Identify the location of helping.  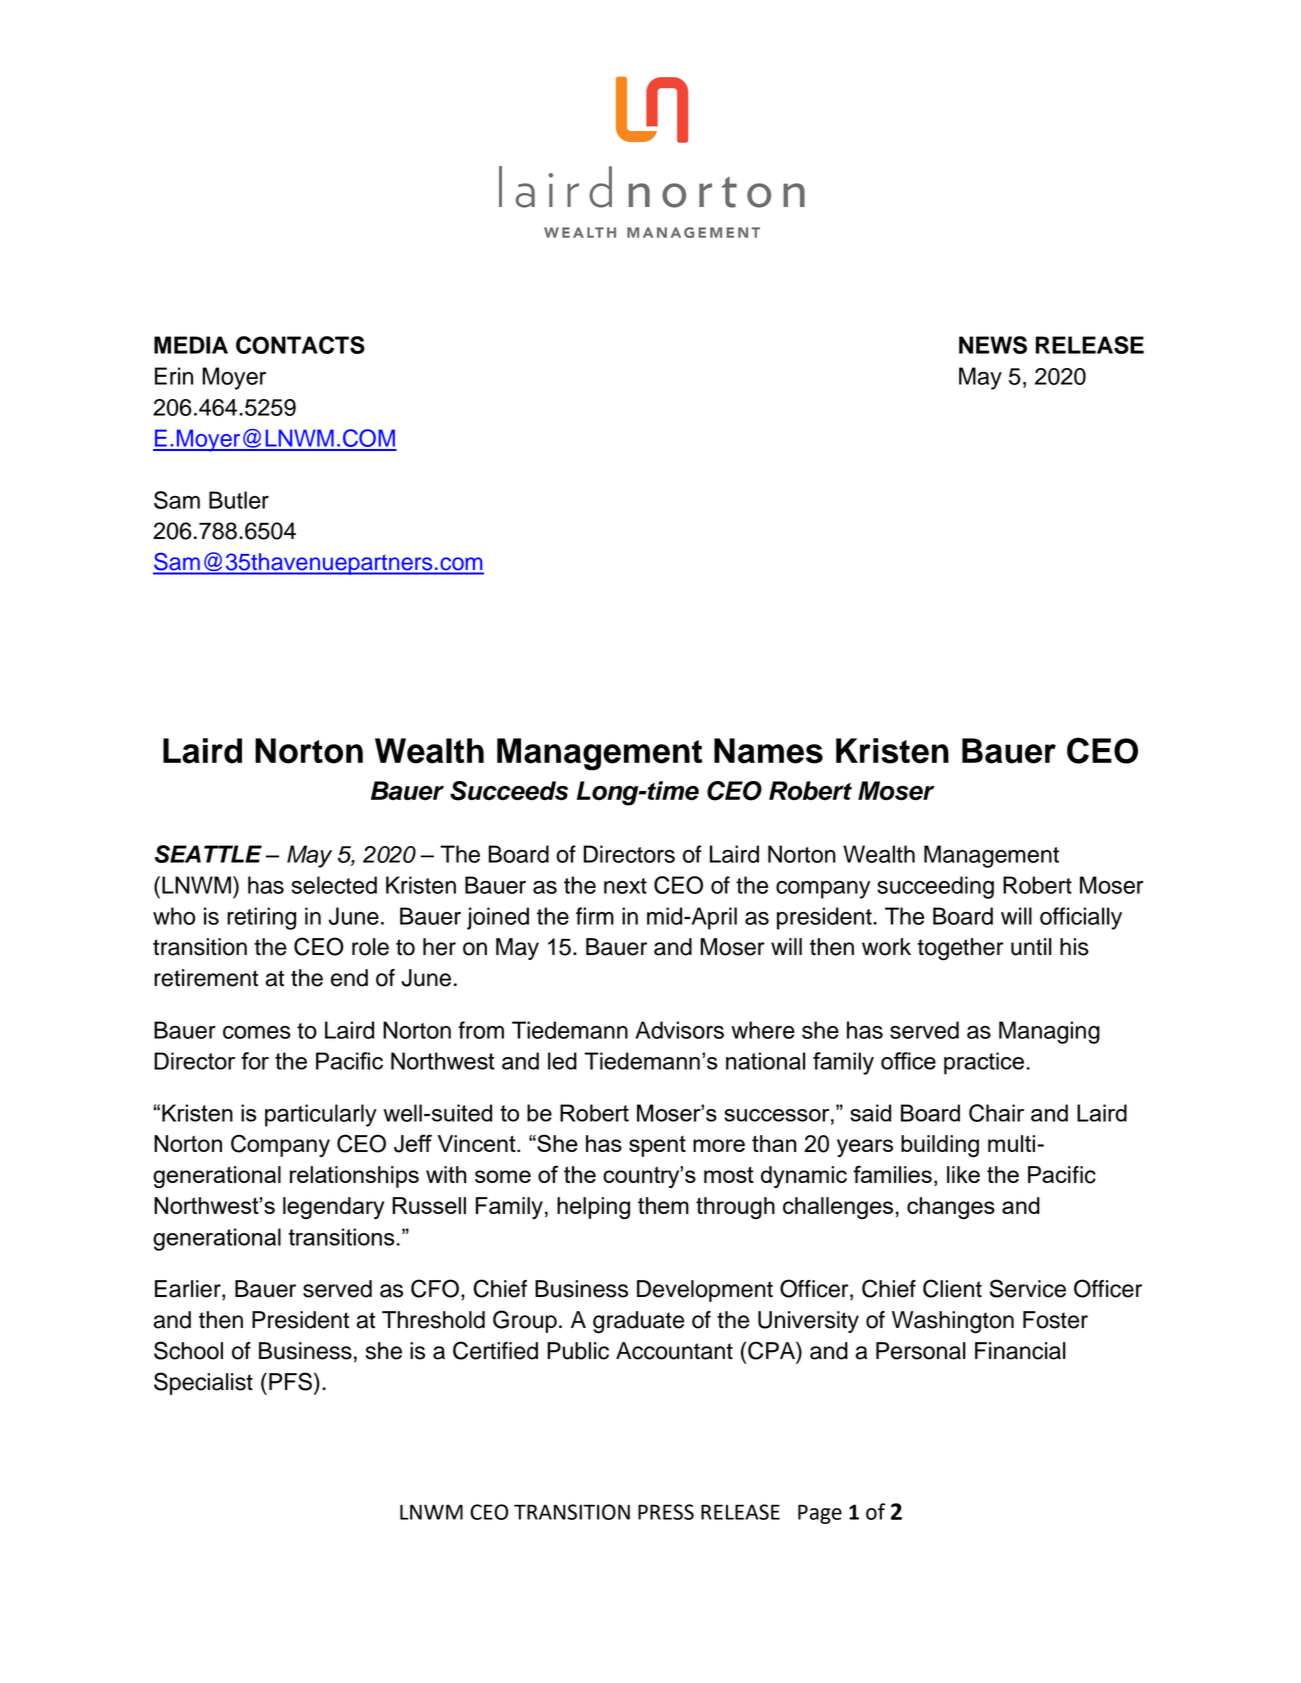
(593, 1208).
